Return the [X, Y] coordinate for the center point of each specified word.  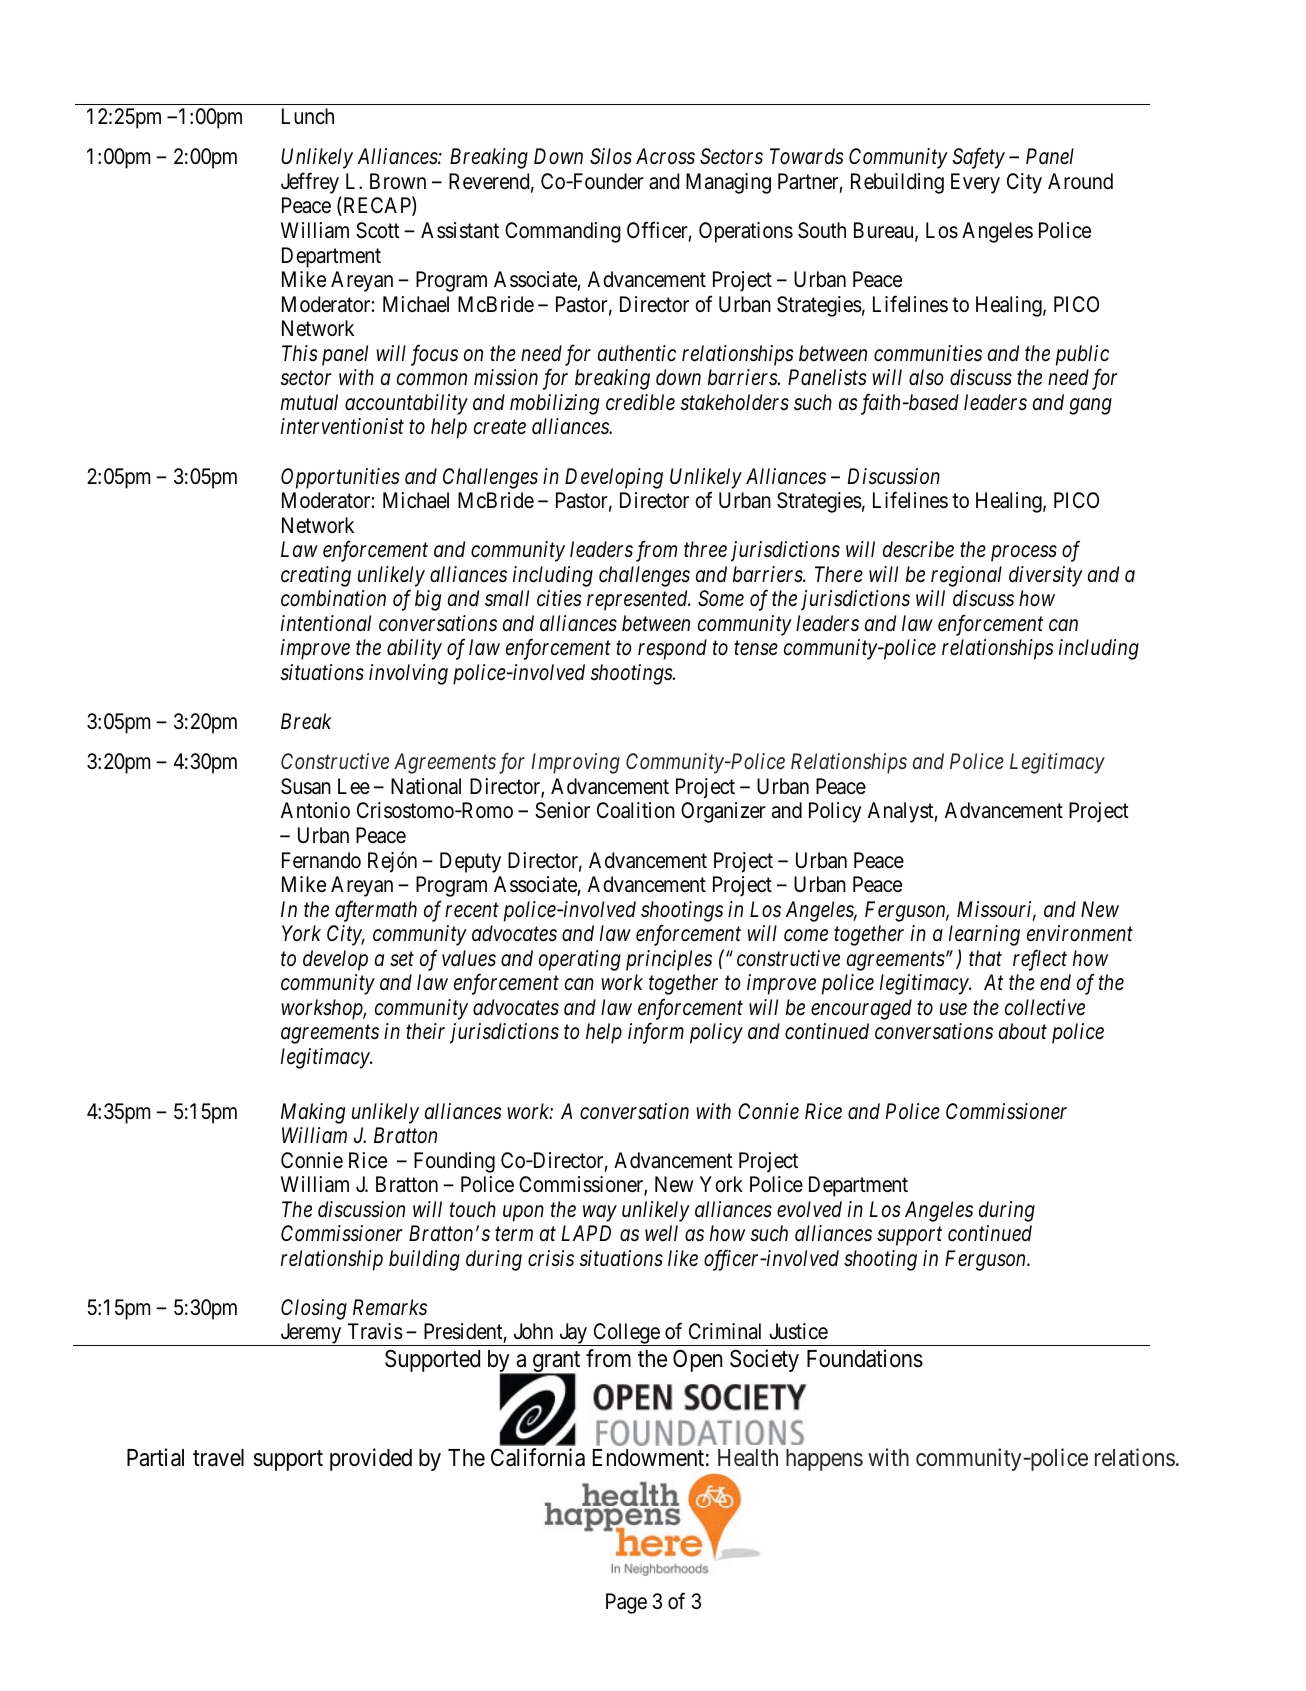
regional [966, 576]
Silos [611, 156]
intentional [326, 623]
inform [656, 1033]
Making [313, 1113]
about [1023, 1031]
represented [638, 600]
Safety [978, 158]
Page [626, 1603]
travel [218, 1458]
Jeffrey [311, 184]
